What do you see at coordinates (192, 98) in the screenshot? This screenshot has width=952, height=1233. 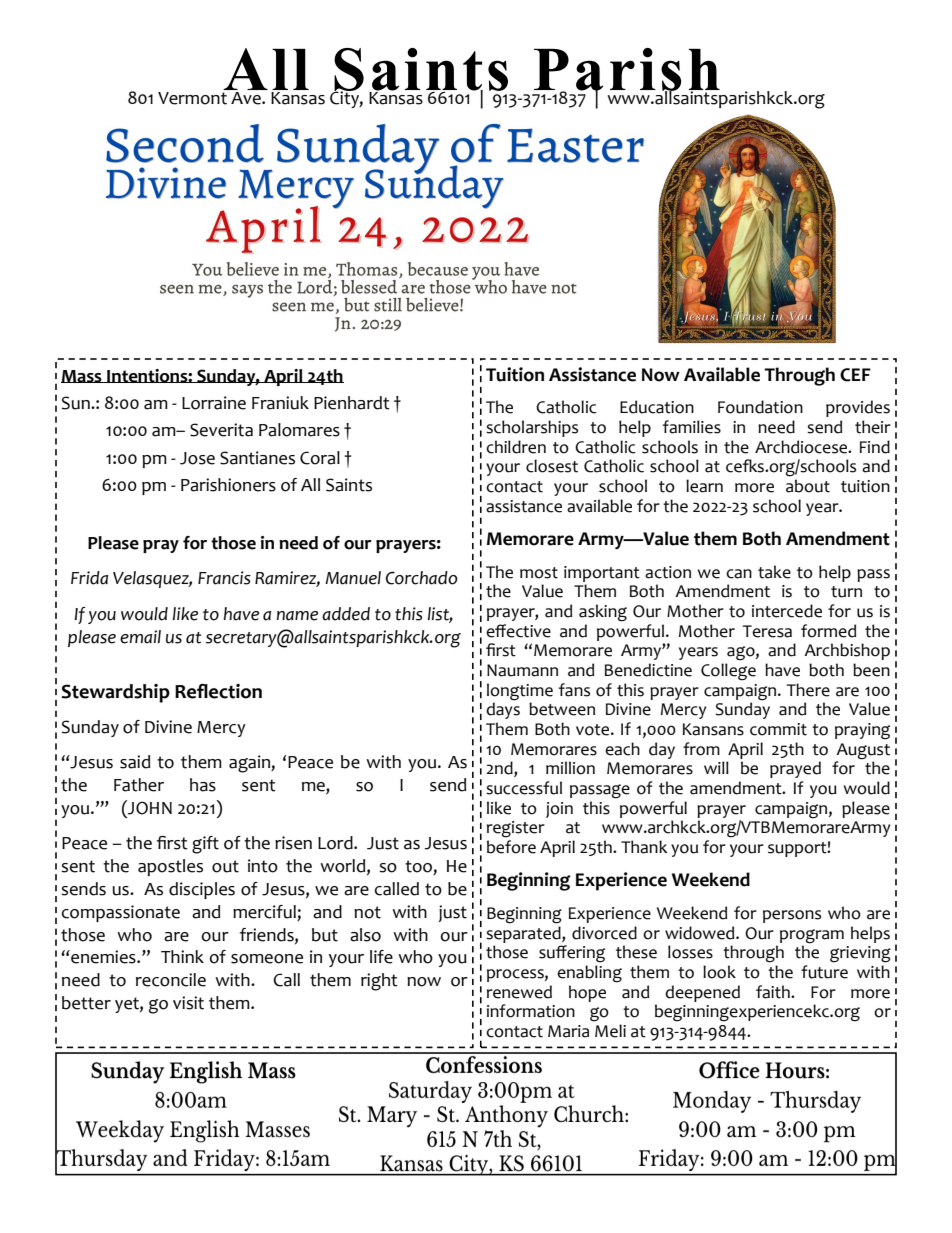 I see `Vermont` at bounding box center [192, 98].
